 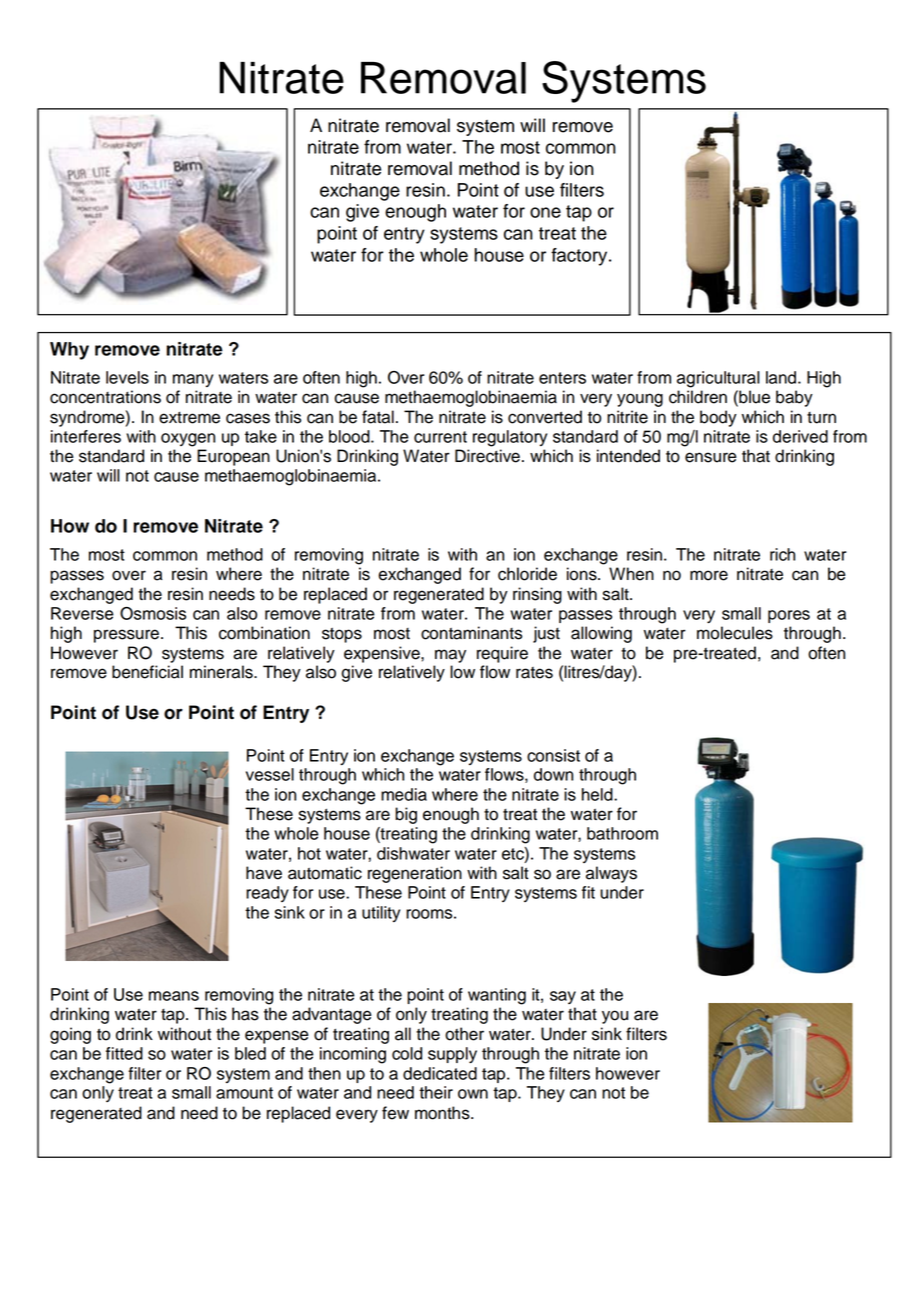 What do you see at coordinates (436, 1092) in the screenshot?
I see `their` at bounding box center [436, 1092].
